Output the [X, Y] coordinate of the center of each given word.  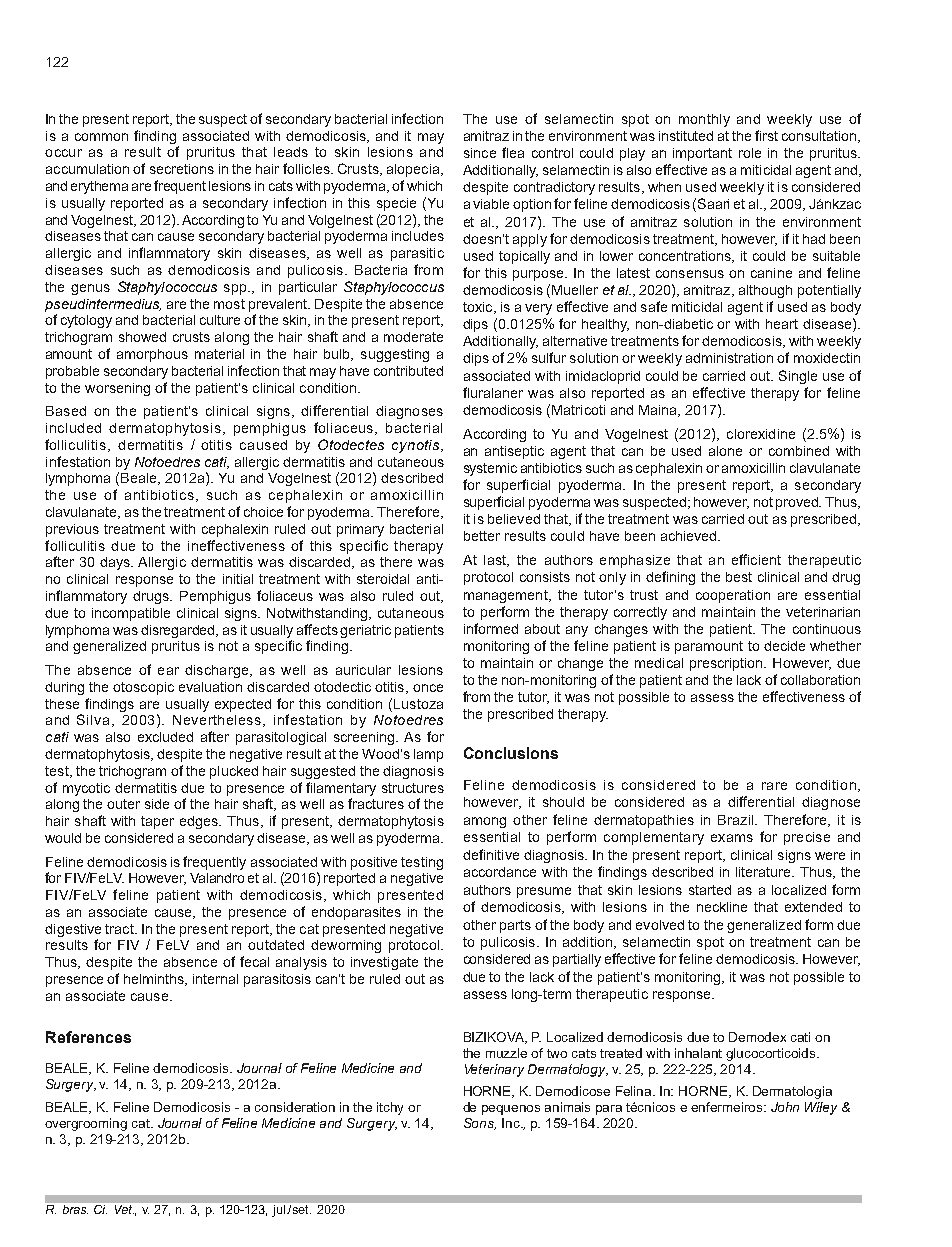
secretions [182, 169]
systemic [490, 469]
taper [157, 822]
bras [75, 1209]
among [485, 822]
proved [798, 503]
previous [72, 530]
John [785, 1107]
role [750, 153]
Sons [480, 1124]
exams [732, 838]
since [480, 153]
